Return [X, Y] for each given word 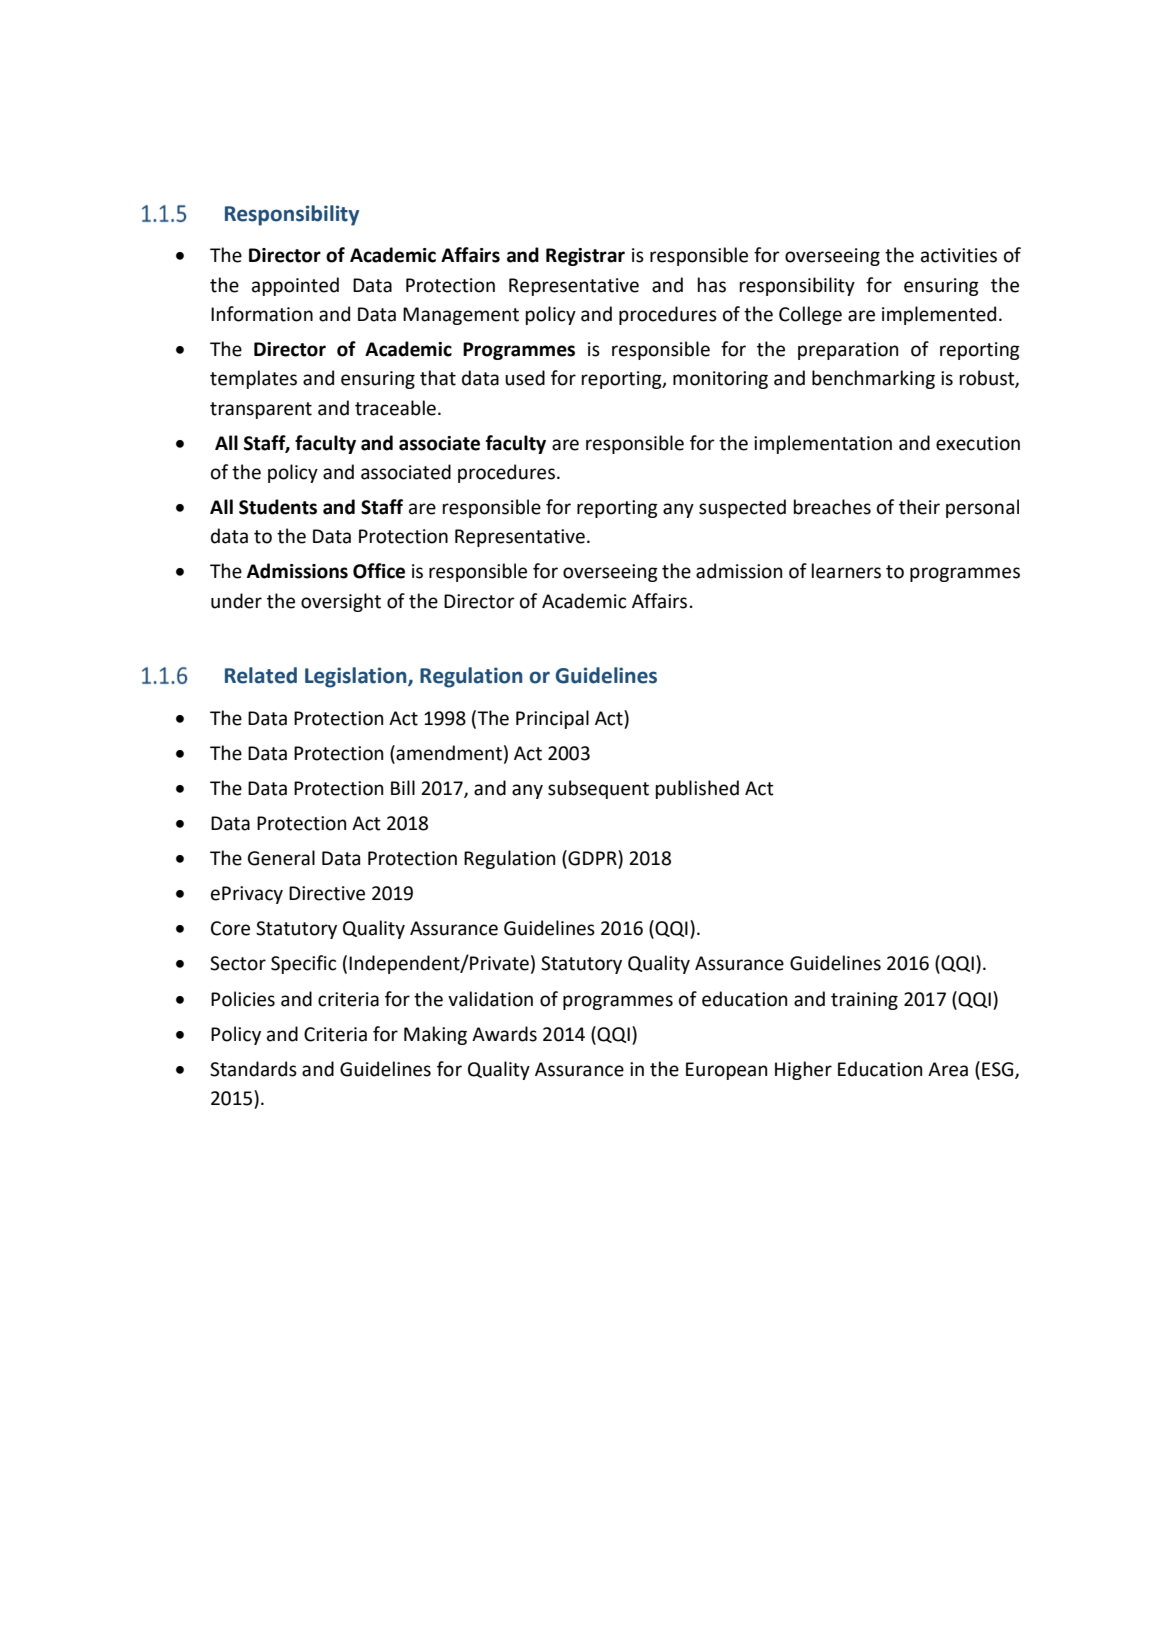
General [281, 858]
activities [959, 255]
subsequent [598, 789]
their [919, 507]
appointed [295, 286]
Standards [253, 1069]
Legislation [357, 677]
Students [278, 507]
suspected [742, 508]
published [697, 789]
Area [948, 1069]
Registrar [585, 257]
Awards [504, 1034]
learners [846, 571]
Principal [552, 719]
